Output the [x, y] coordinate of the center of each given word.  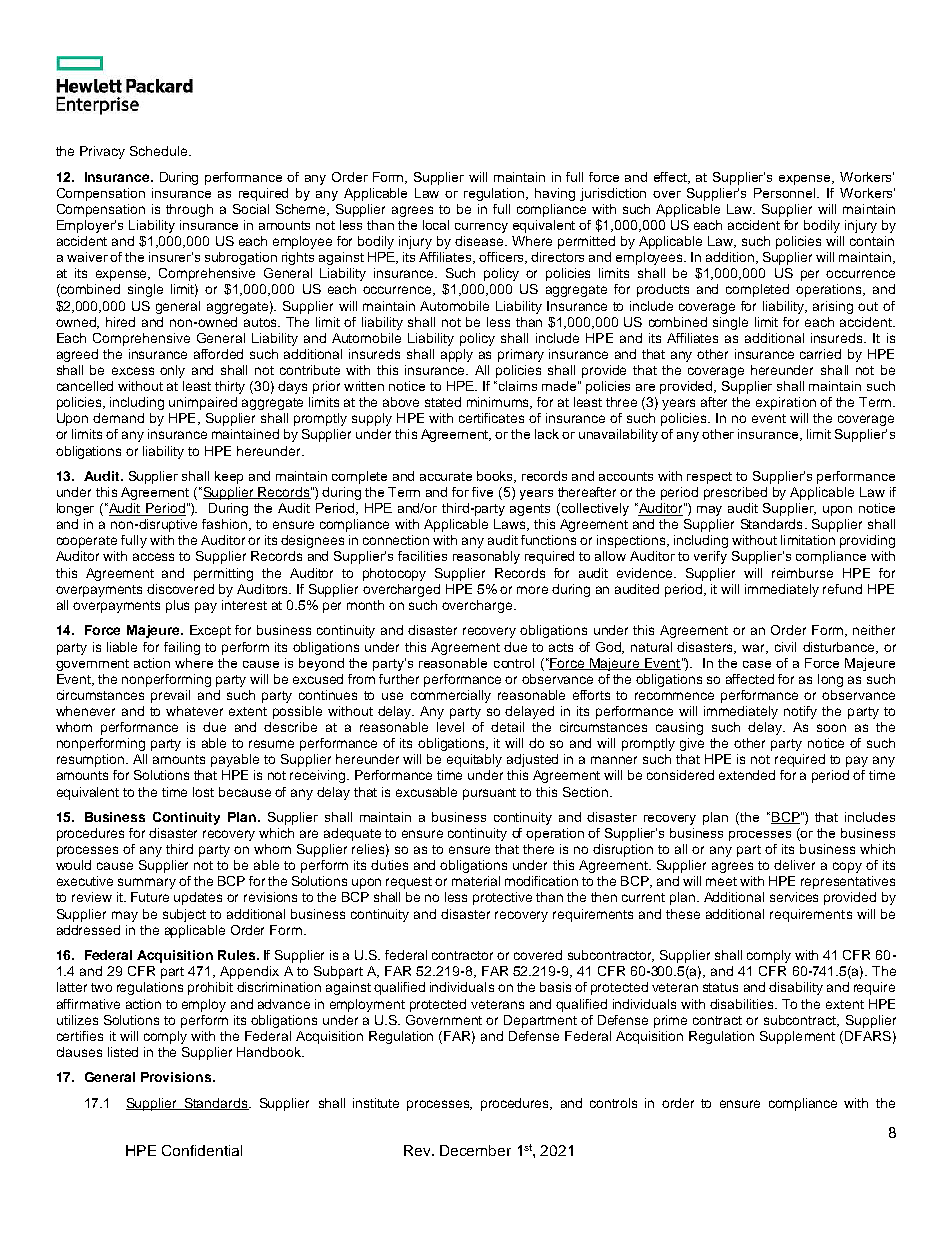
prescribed [735, 493]
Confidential [202, 1150]
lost [203, 792]
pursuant [489, 794]
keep [229, 477]
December [475, 1150]
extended [747, 775]
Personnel [786, 193]
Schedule [160, 151]
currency [481, 228]
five [482, 492]
